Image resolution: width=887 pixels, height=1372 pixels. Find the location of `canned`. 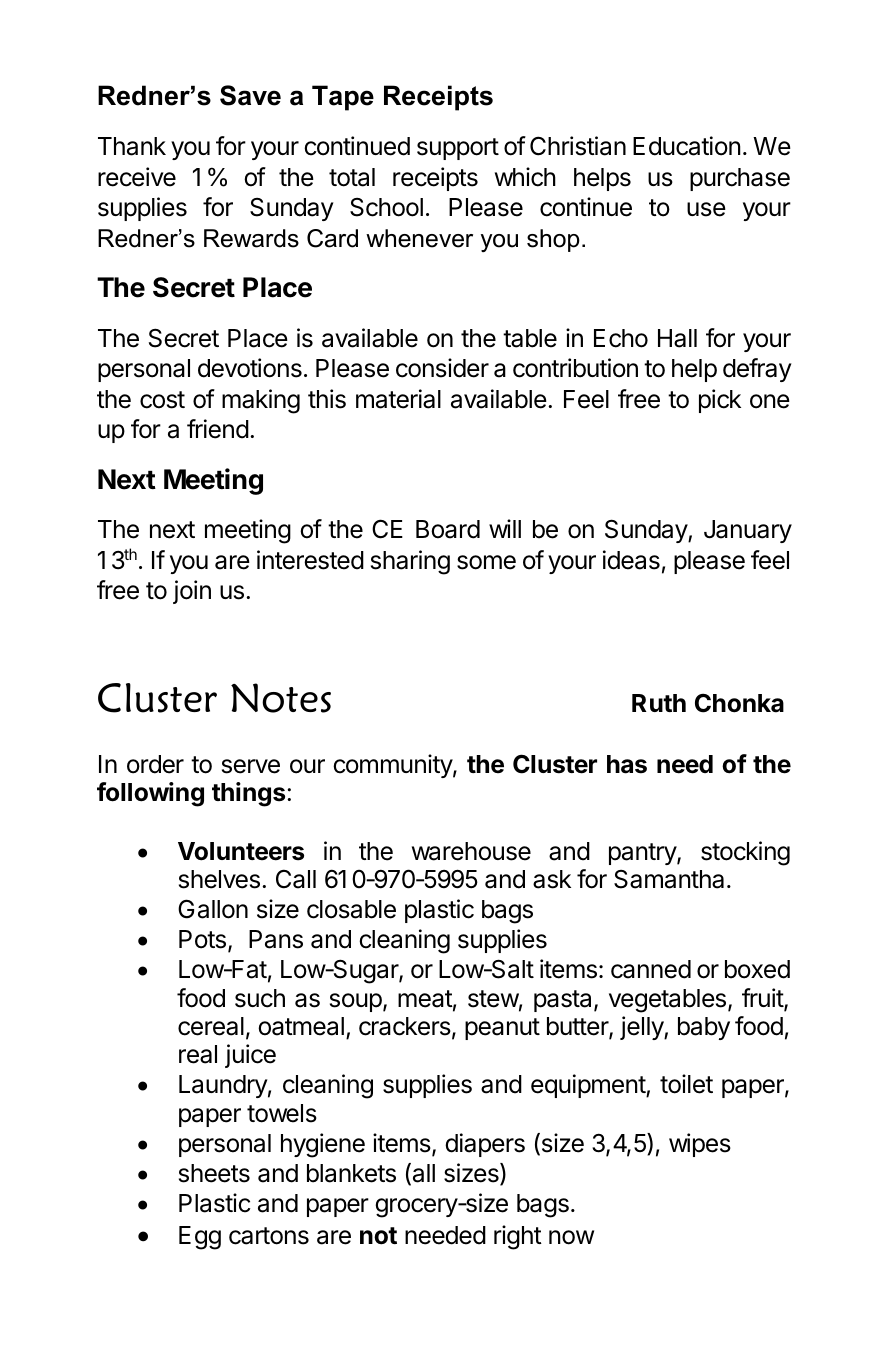

canned is located at coordinates (651, 969).
